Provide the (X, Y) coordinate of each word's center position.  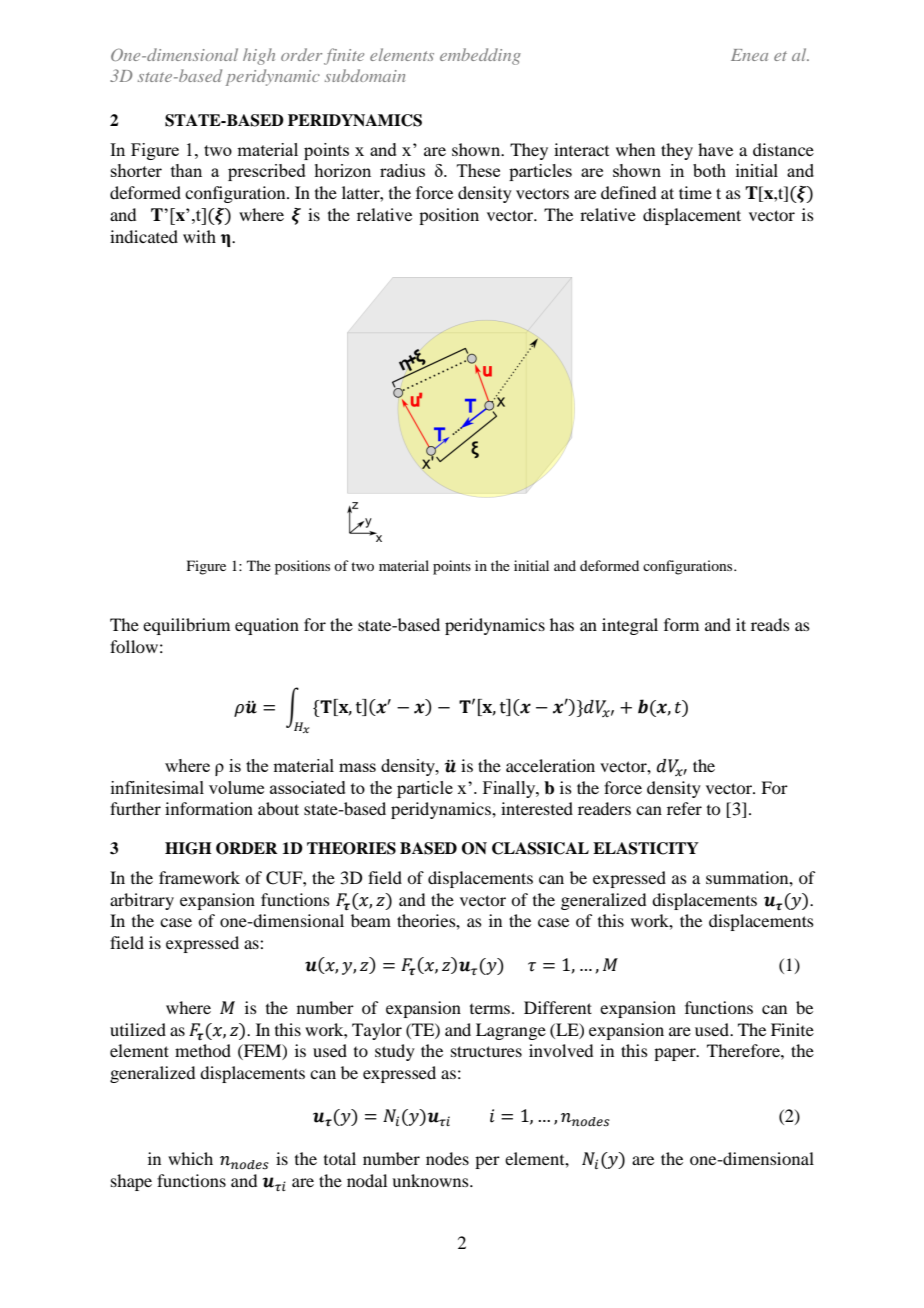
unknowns (431, 1180)
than (186, 170)
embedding (480, 56)
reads (770, 624)
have (715, 149)
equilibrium (186, 626)
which (190, 1158)
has (562, 624)
